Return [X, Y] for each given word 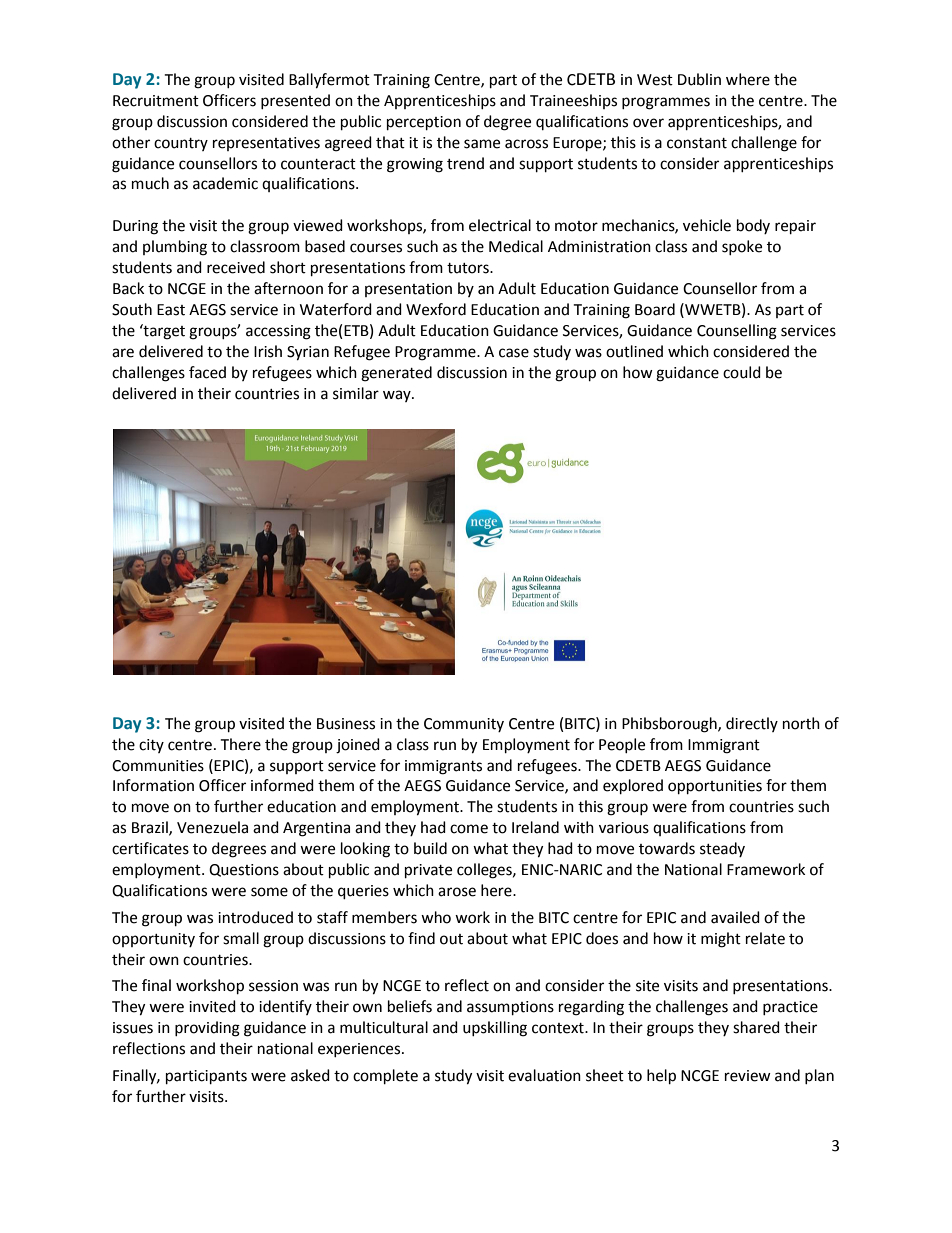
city [151, 746]
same [482, 144]
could [742, 372]
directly [752, 724]
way [398, 396]
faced [207, 372]
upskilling [495, 1029]
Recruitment [156, 101]
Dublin [699, 79]
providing [207, 1029]
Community [464, 725]
